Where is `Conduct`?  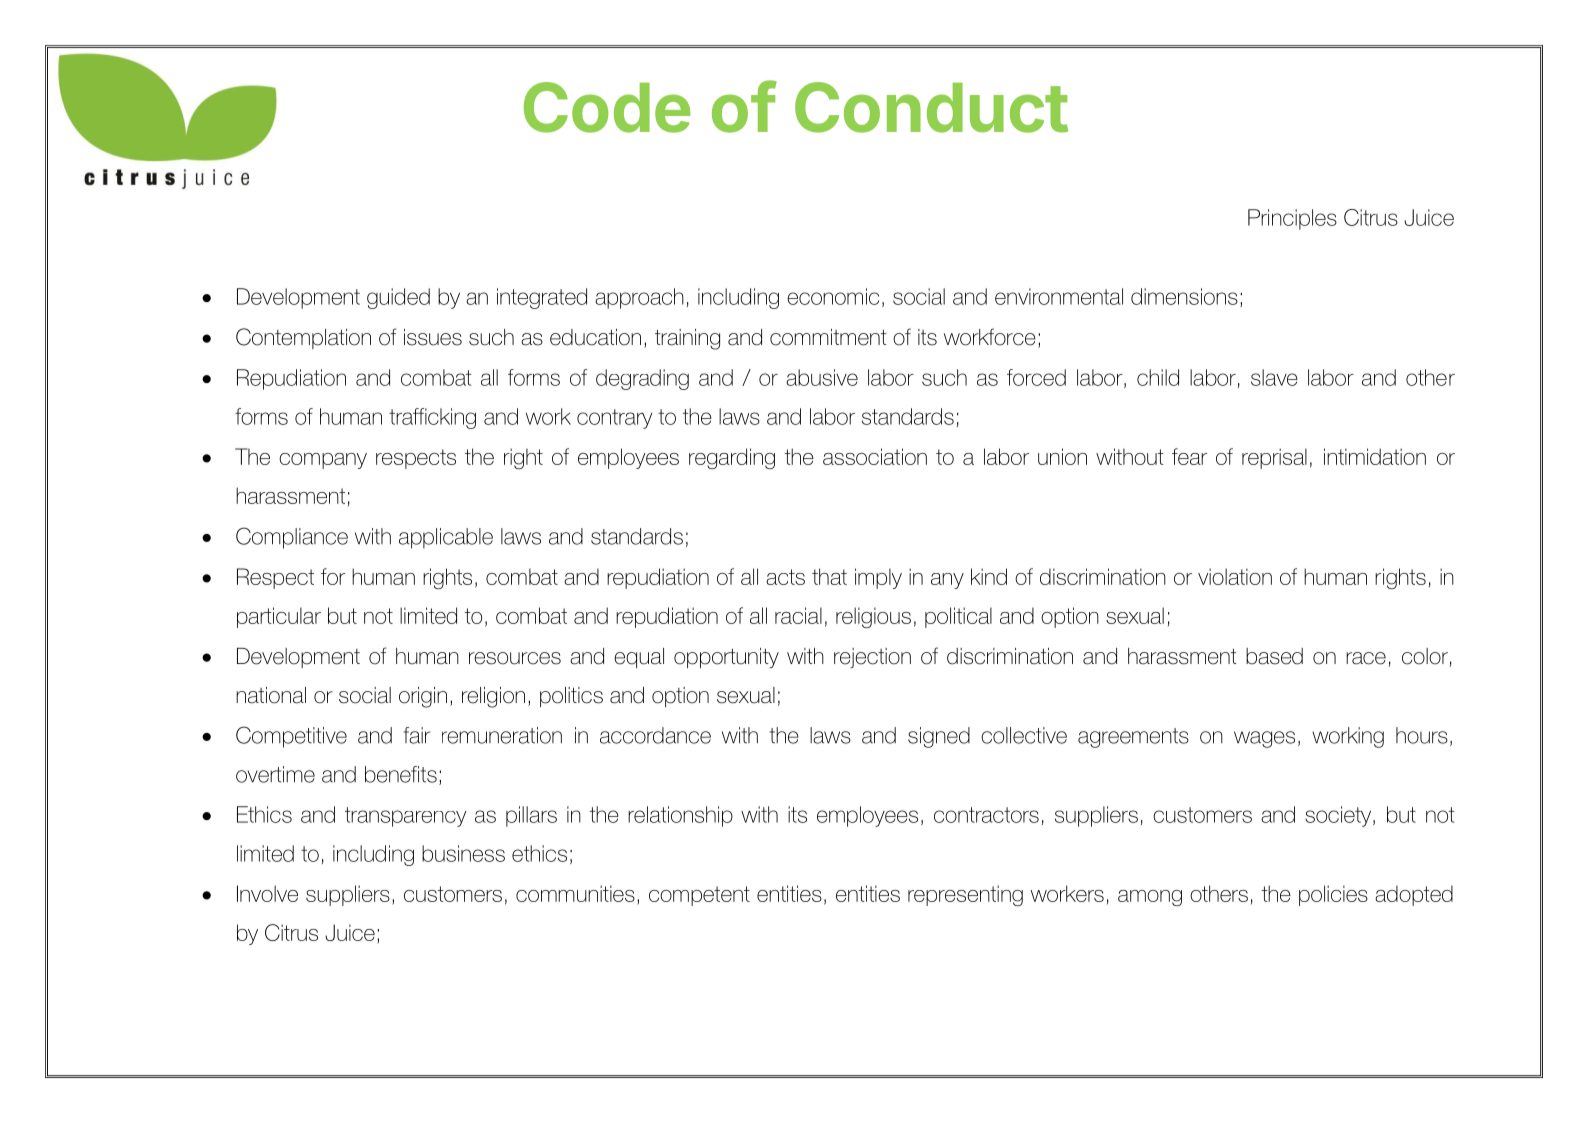 Conduct is located at coordinates (931, 107).
